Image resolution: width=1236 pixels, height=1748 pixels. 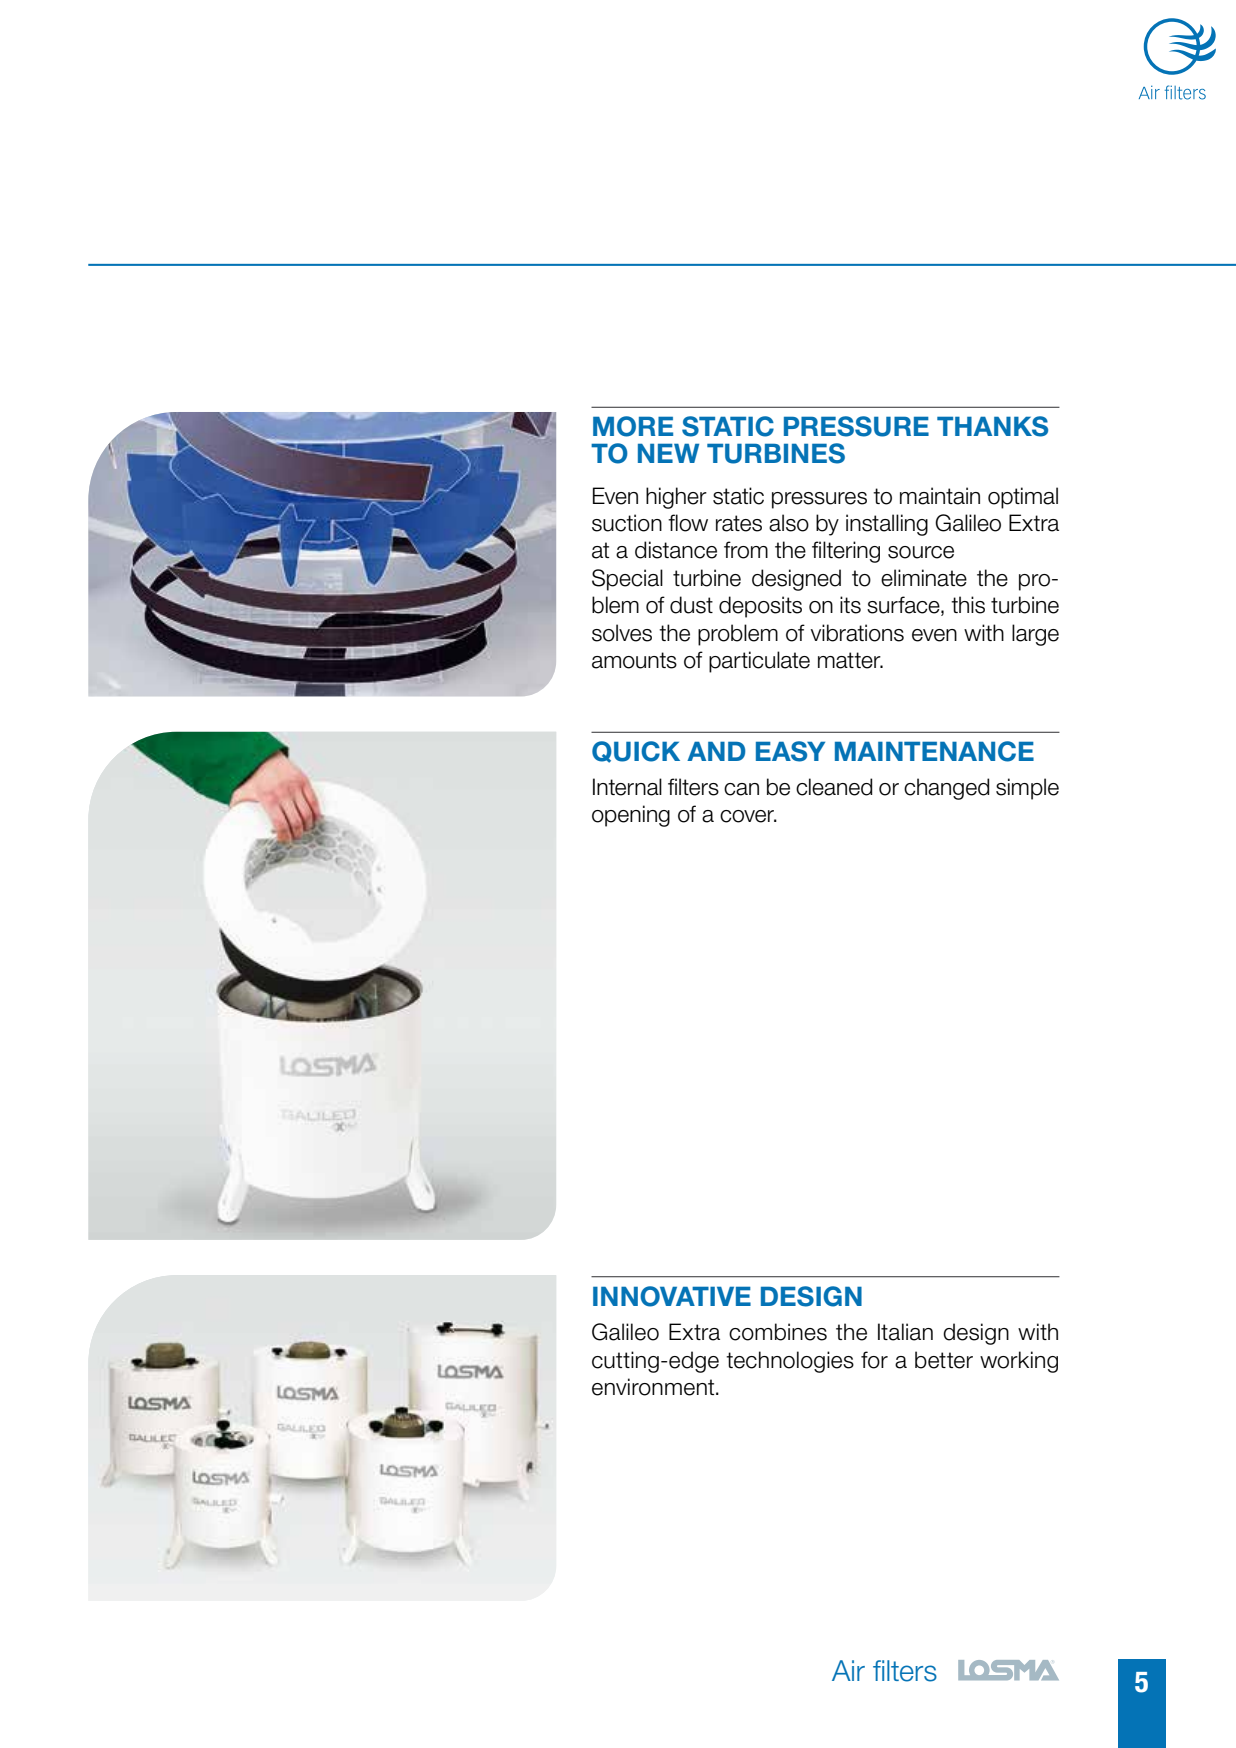 I want to click on cover, so click(x=748, y=816).
